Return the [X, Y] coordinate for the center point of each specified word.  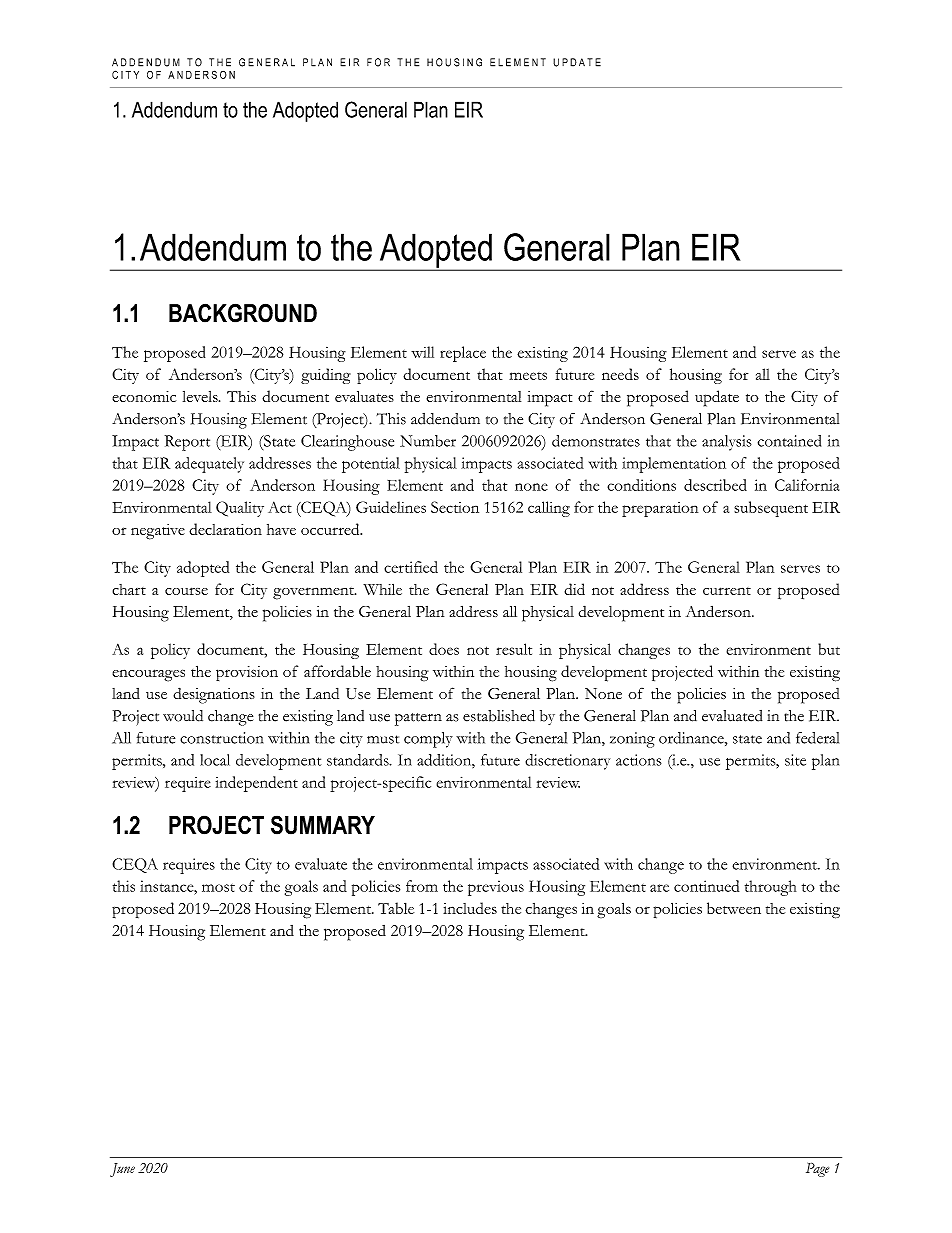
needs [620, 374]
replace [463, 354]
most [218, 888]
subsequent [771, 509]
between [734, 908]
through [770, 888]
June [122, 1170]
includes [470, 908]
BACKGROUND [243, 313]
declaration [225, 529]
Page [817, 1170]
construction [221, 738]
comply [428, 740]
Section [455, 507]
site [795, 760]
